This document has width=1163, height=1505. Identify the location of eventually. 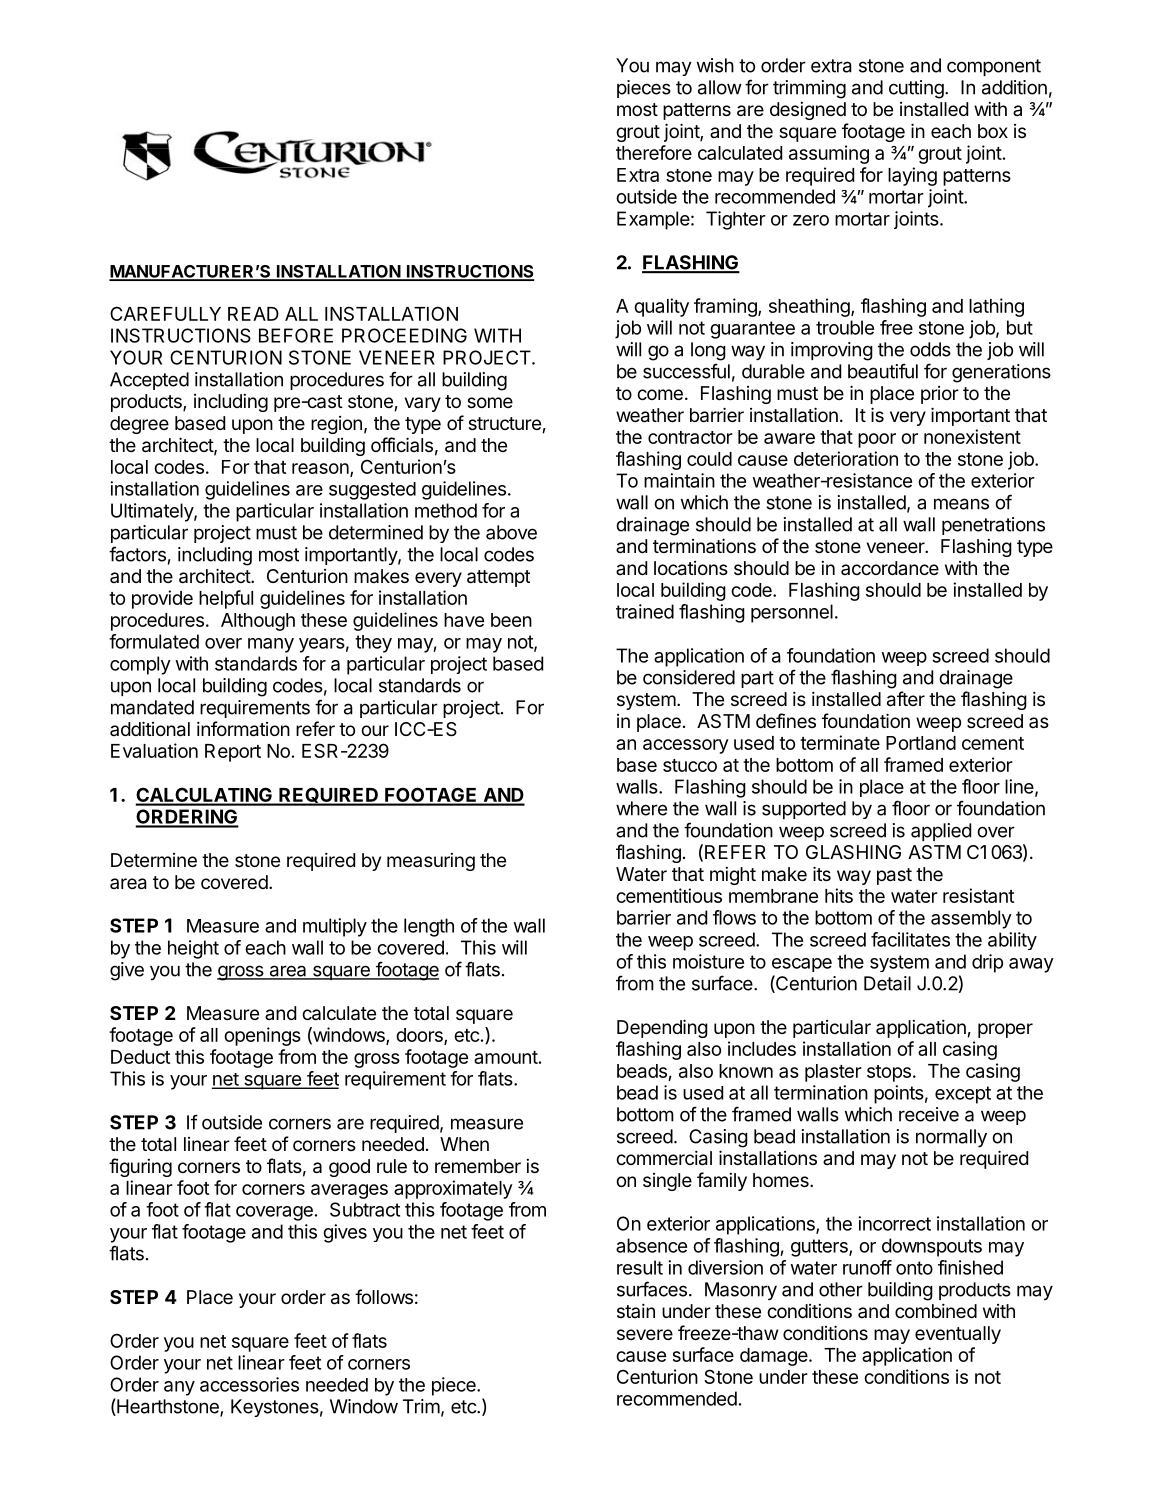
(958, 1335).
